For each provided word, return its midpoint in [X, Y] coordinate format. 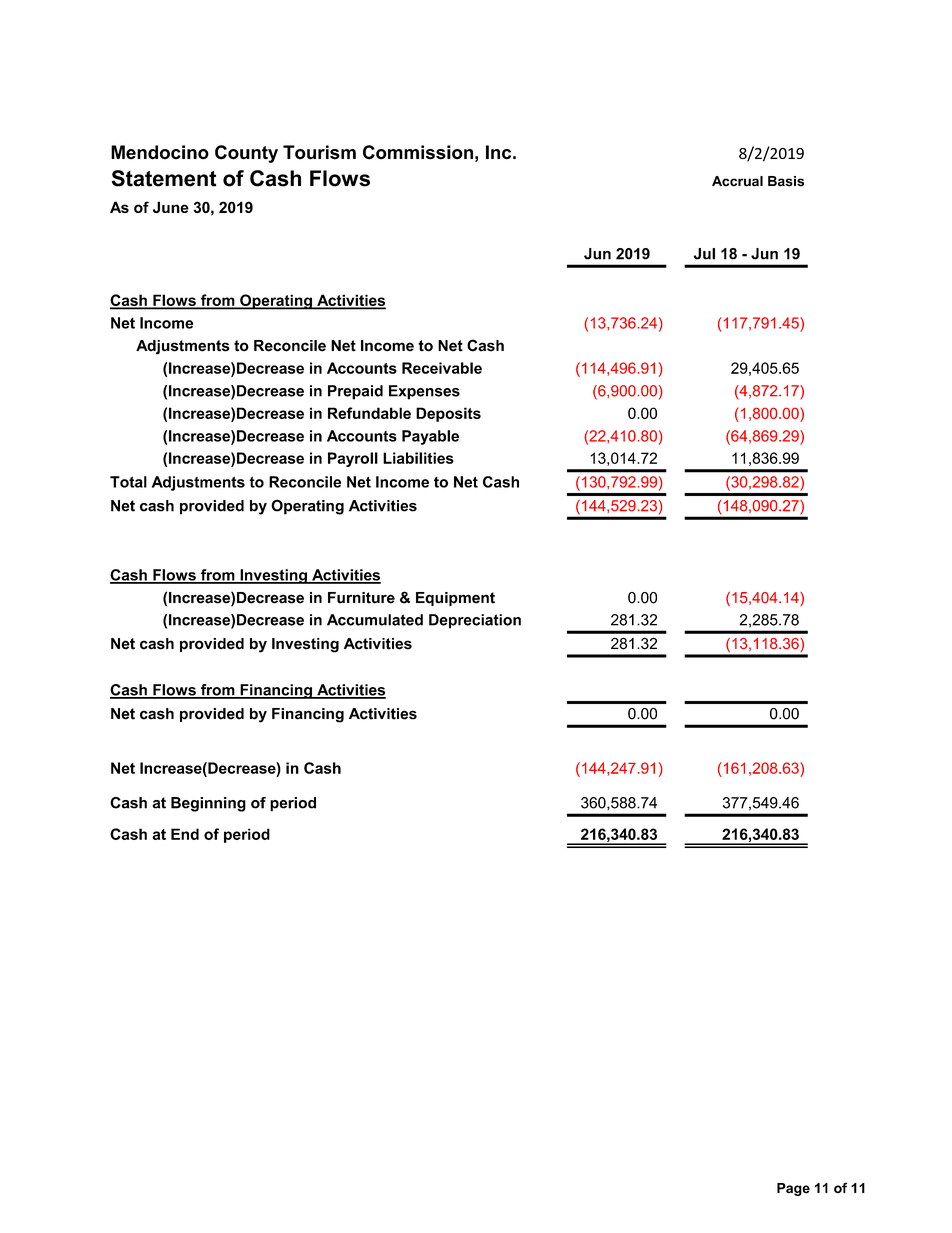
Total [128, 482]
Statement [164, 178]
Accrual [737, 181]
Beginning [208, 804]
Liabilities [418, 458]
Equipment [455, 599]
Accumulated [375, 620]
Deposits [448, 414]
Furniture [361, 598]
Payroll [353, 459]
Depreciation [475, 621]
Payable [430, 437]
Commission [418, 152]
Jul [704, 254]
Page [793, 1189]
